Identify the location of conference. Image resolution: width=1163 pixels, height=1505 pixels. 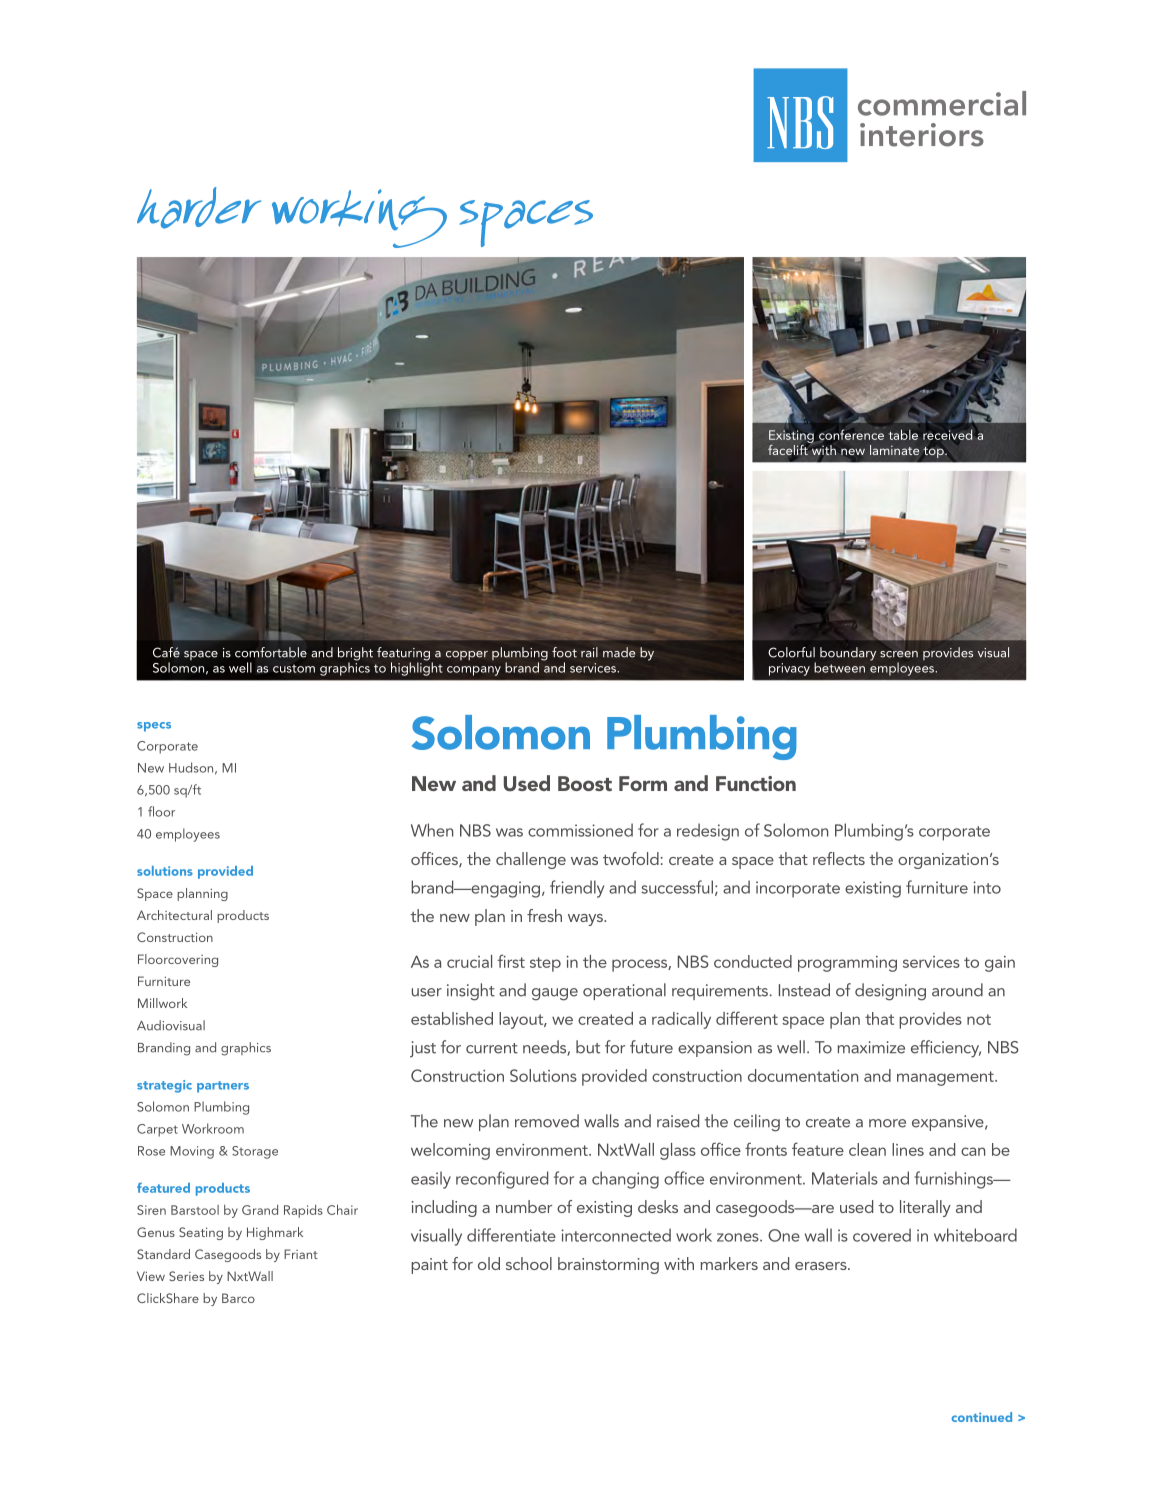
(851, 434).
